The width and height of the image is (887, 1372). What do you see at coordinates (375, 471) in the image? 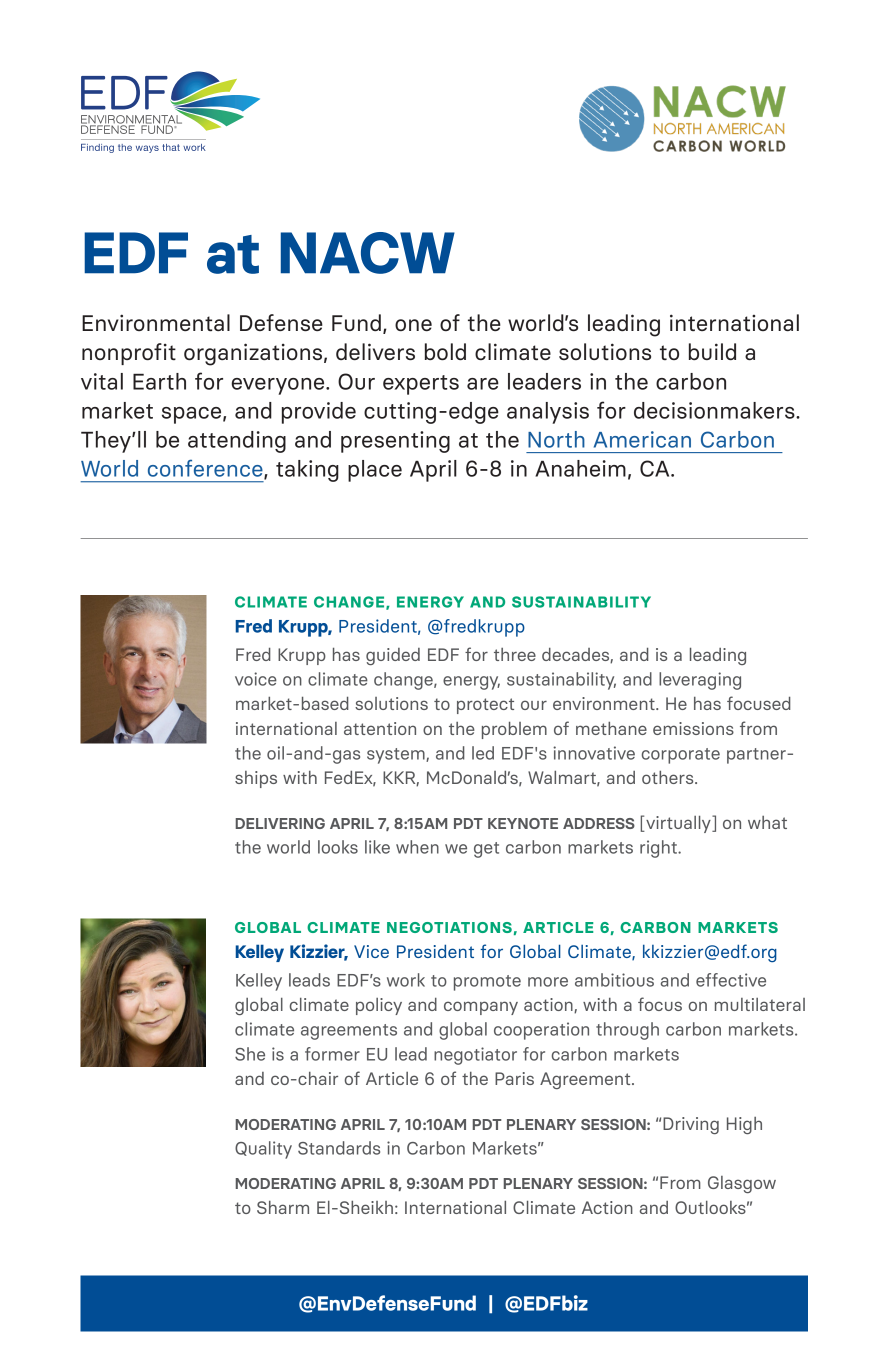
I see `place` at bounding box center [375, 471].
